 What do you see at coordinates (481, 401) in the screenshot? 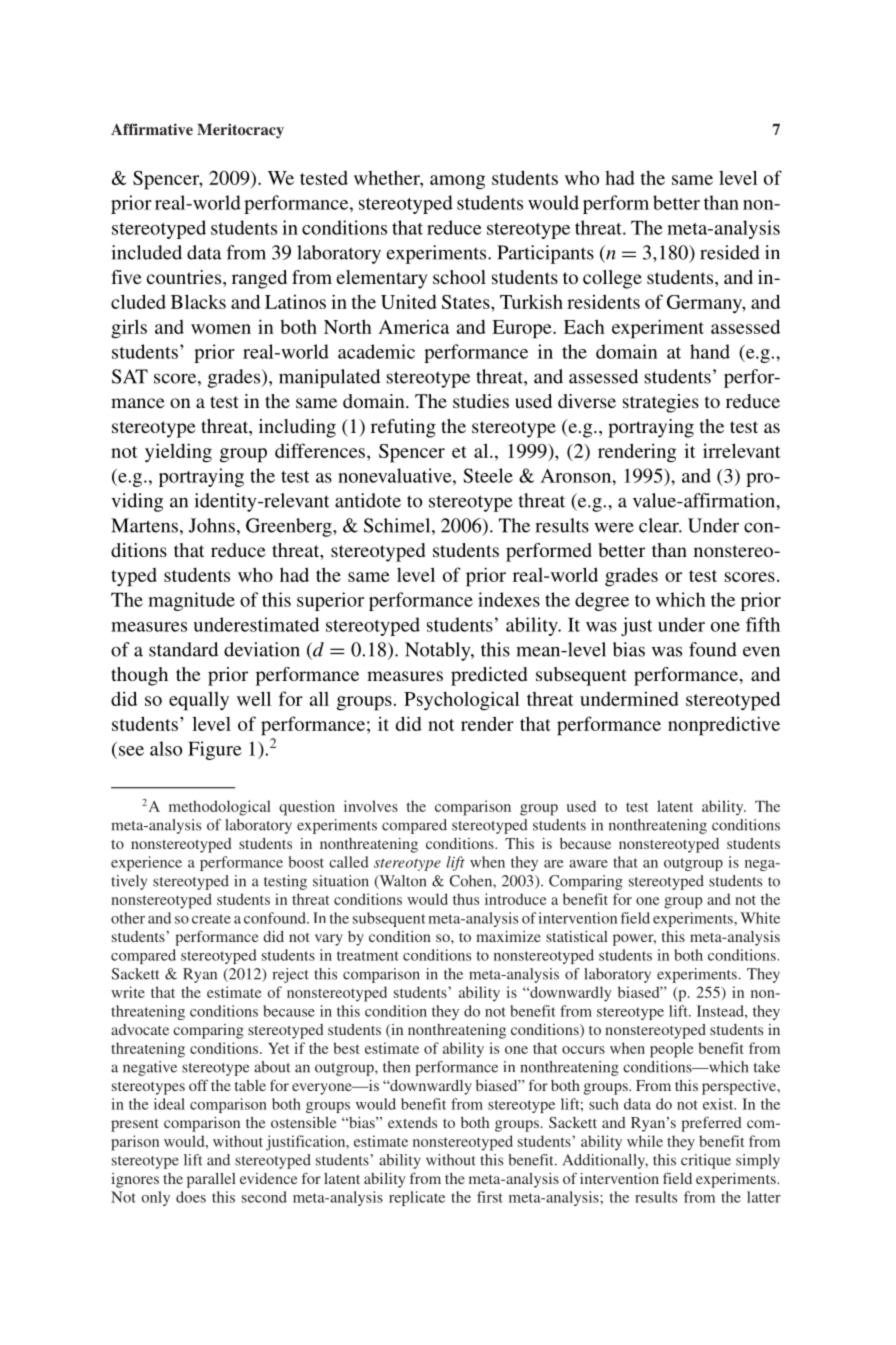
I see `studies` at bounding box center [481, 401].
